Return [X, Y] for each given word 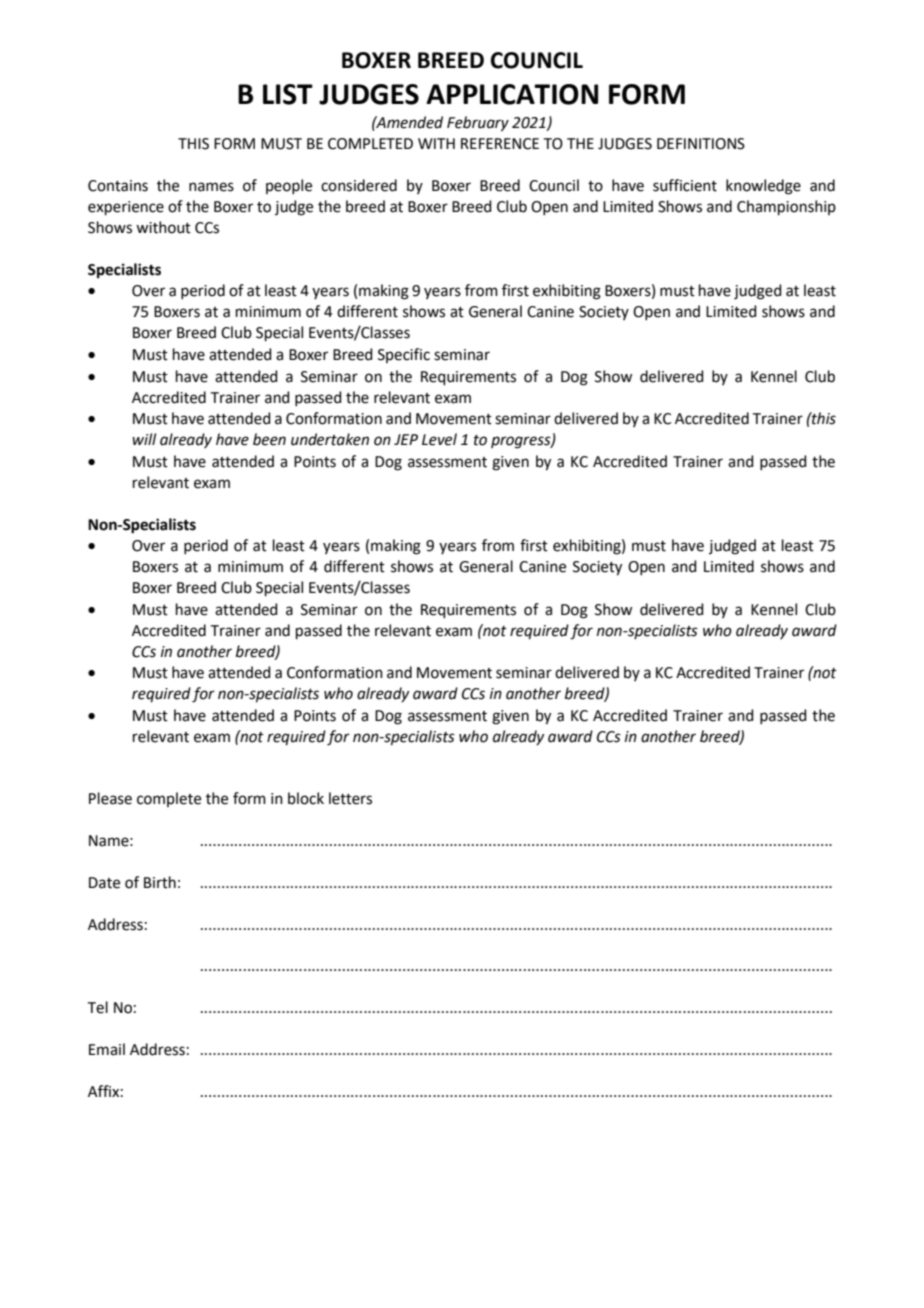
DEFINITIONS [701, 144]
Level [439, 439]
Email [107, 1049]
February [478, 124]
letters [350, 798]
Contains [118, 186]
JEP [406, 439]
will [144, 439]
